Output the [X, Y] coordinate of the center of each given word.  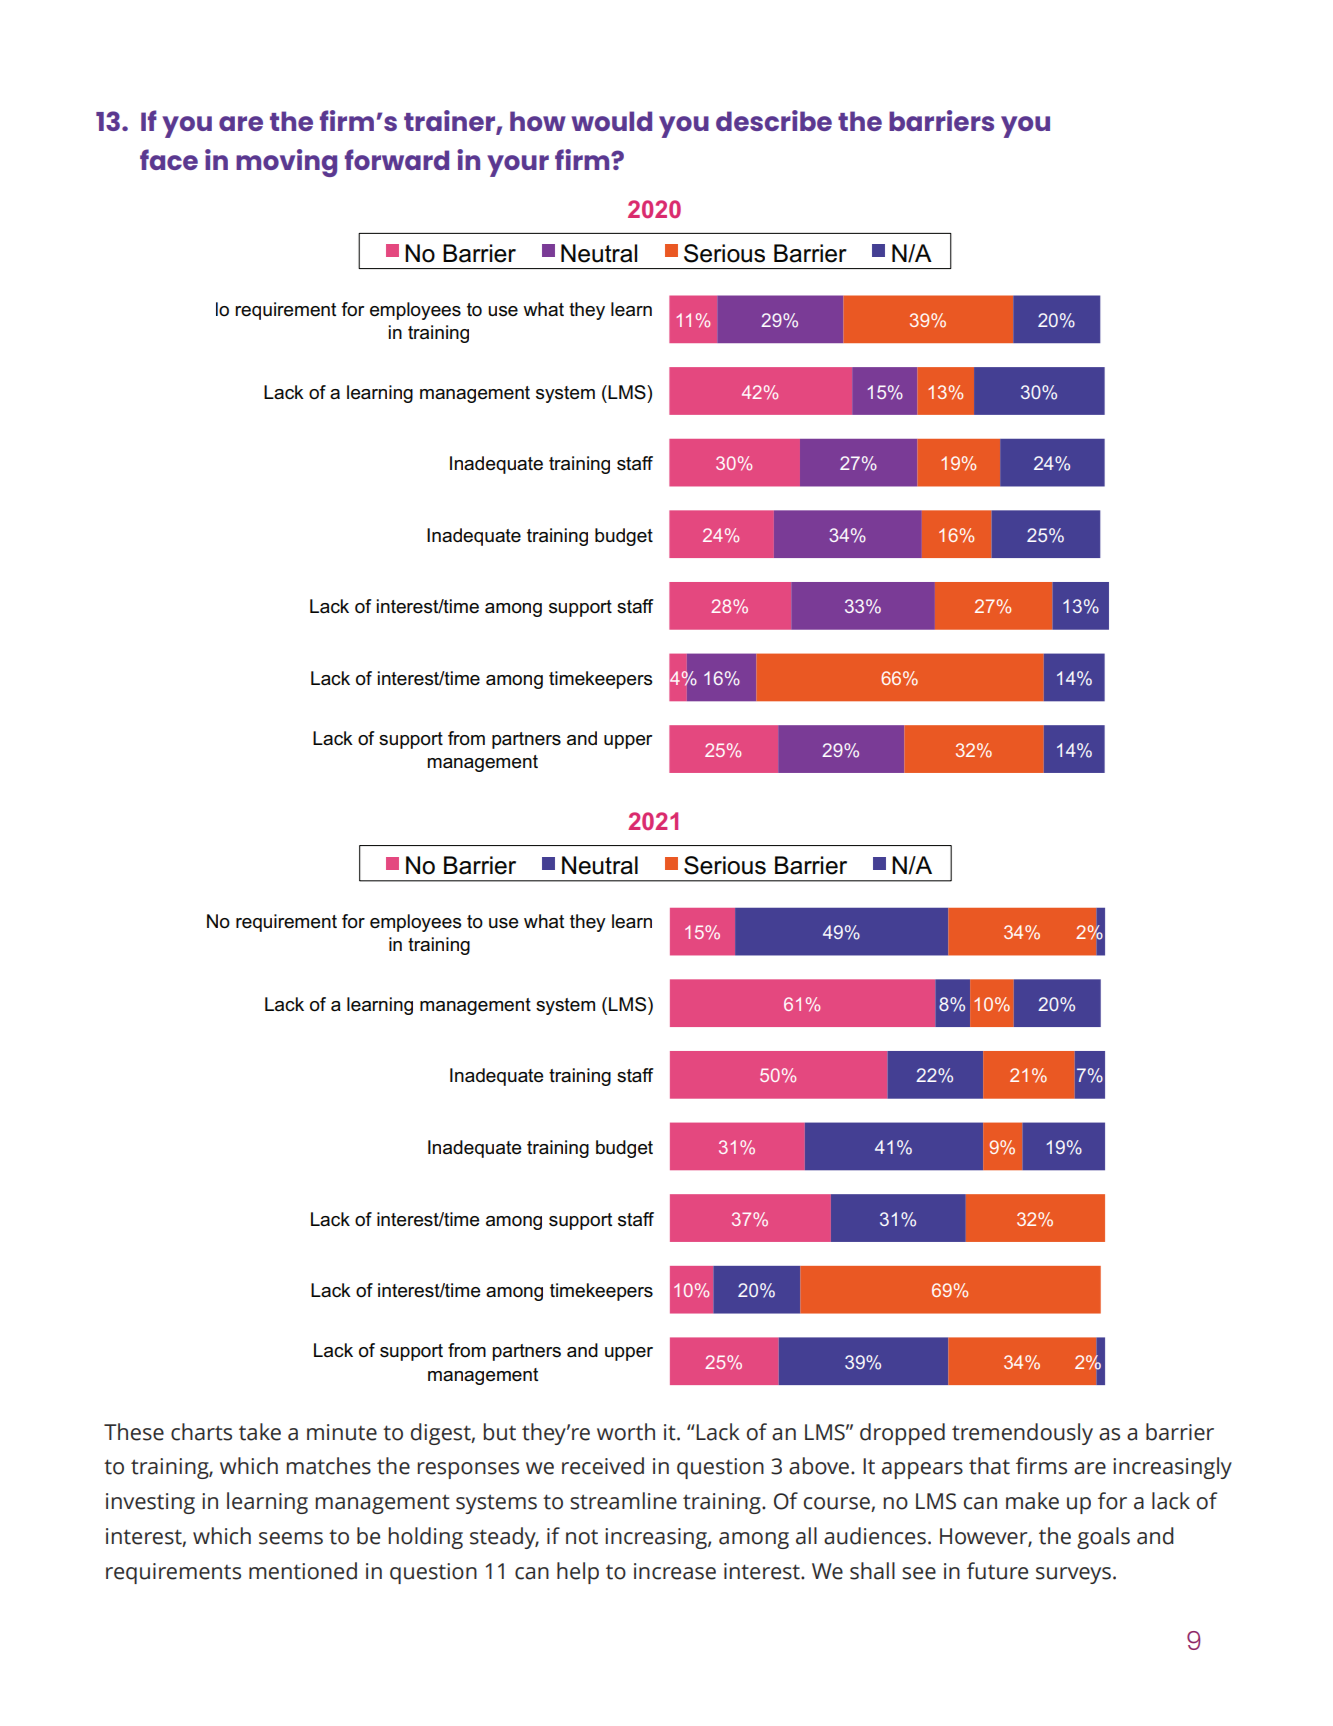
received [603, 1466]
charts [201, 1432]
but [499, 1432]
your [518, 166]
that [989, 1466]
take [260, 1432]
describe [774, 120]
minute [342, 1432]
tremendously [1022, 1434]
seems [291, 1538]
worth [626, 1432]
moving [286, 163]
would [612, 121]
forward [397, 159]
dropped [902, 1434]
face [169, 159]
